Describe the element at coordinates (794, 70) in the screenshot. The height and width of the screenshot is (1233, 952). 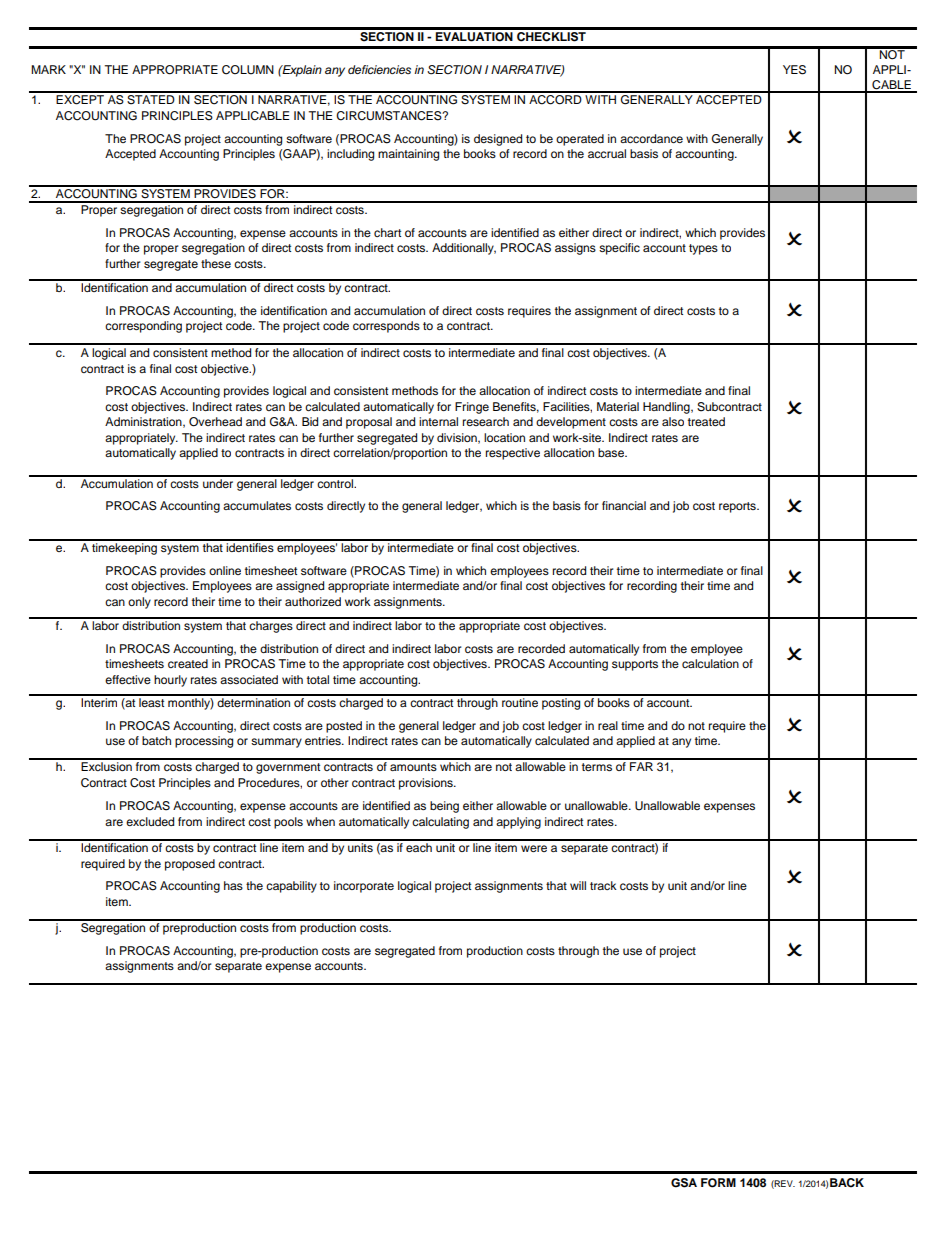
I see `YES` at that location.
